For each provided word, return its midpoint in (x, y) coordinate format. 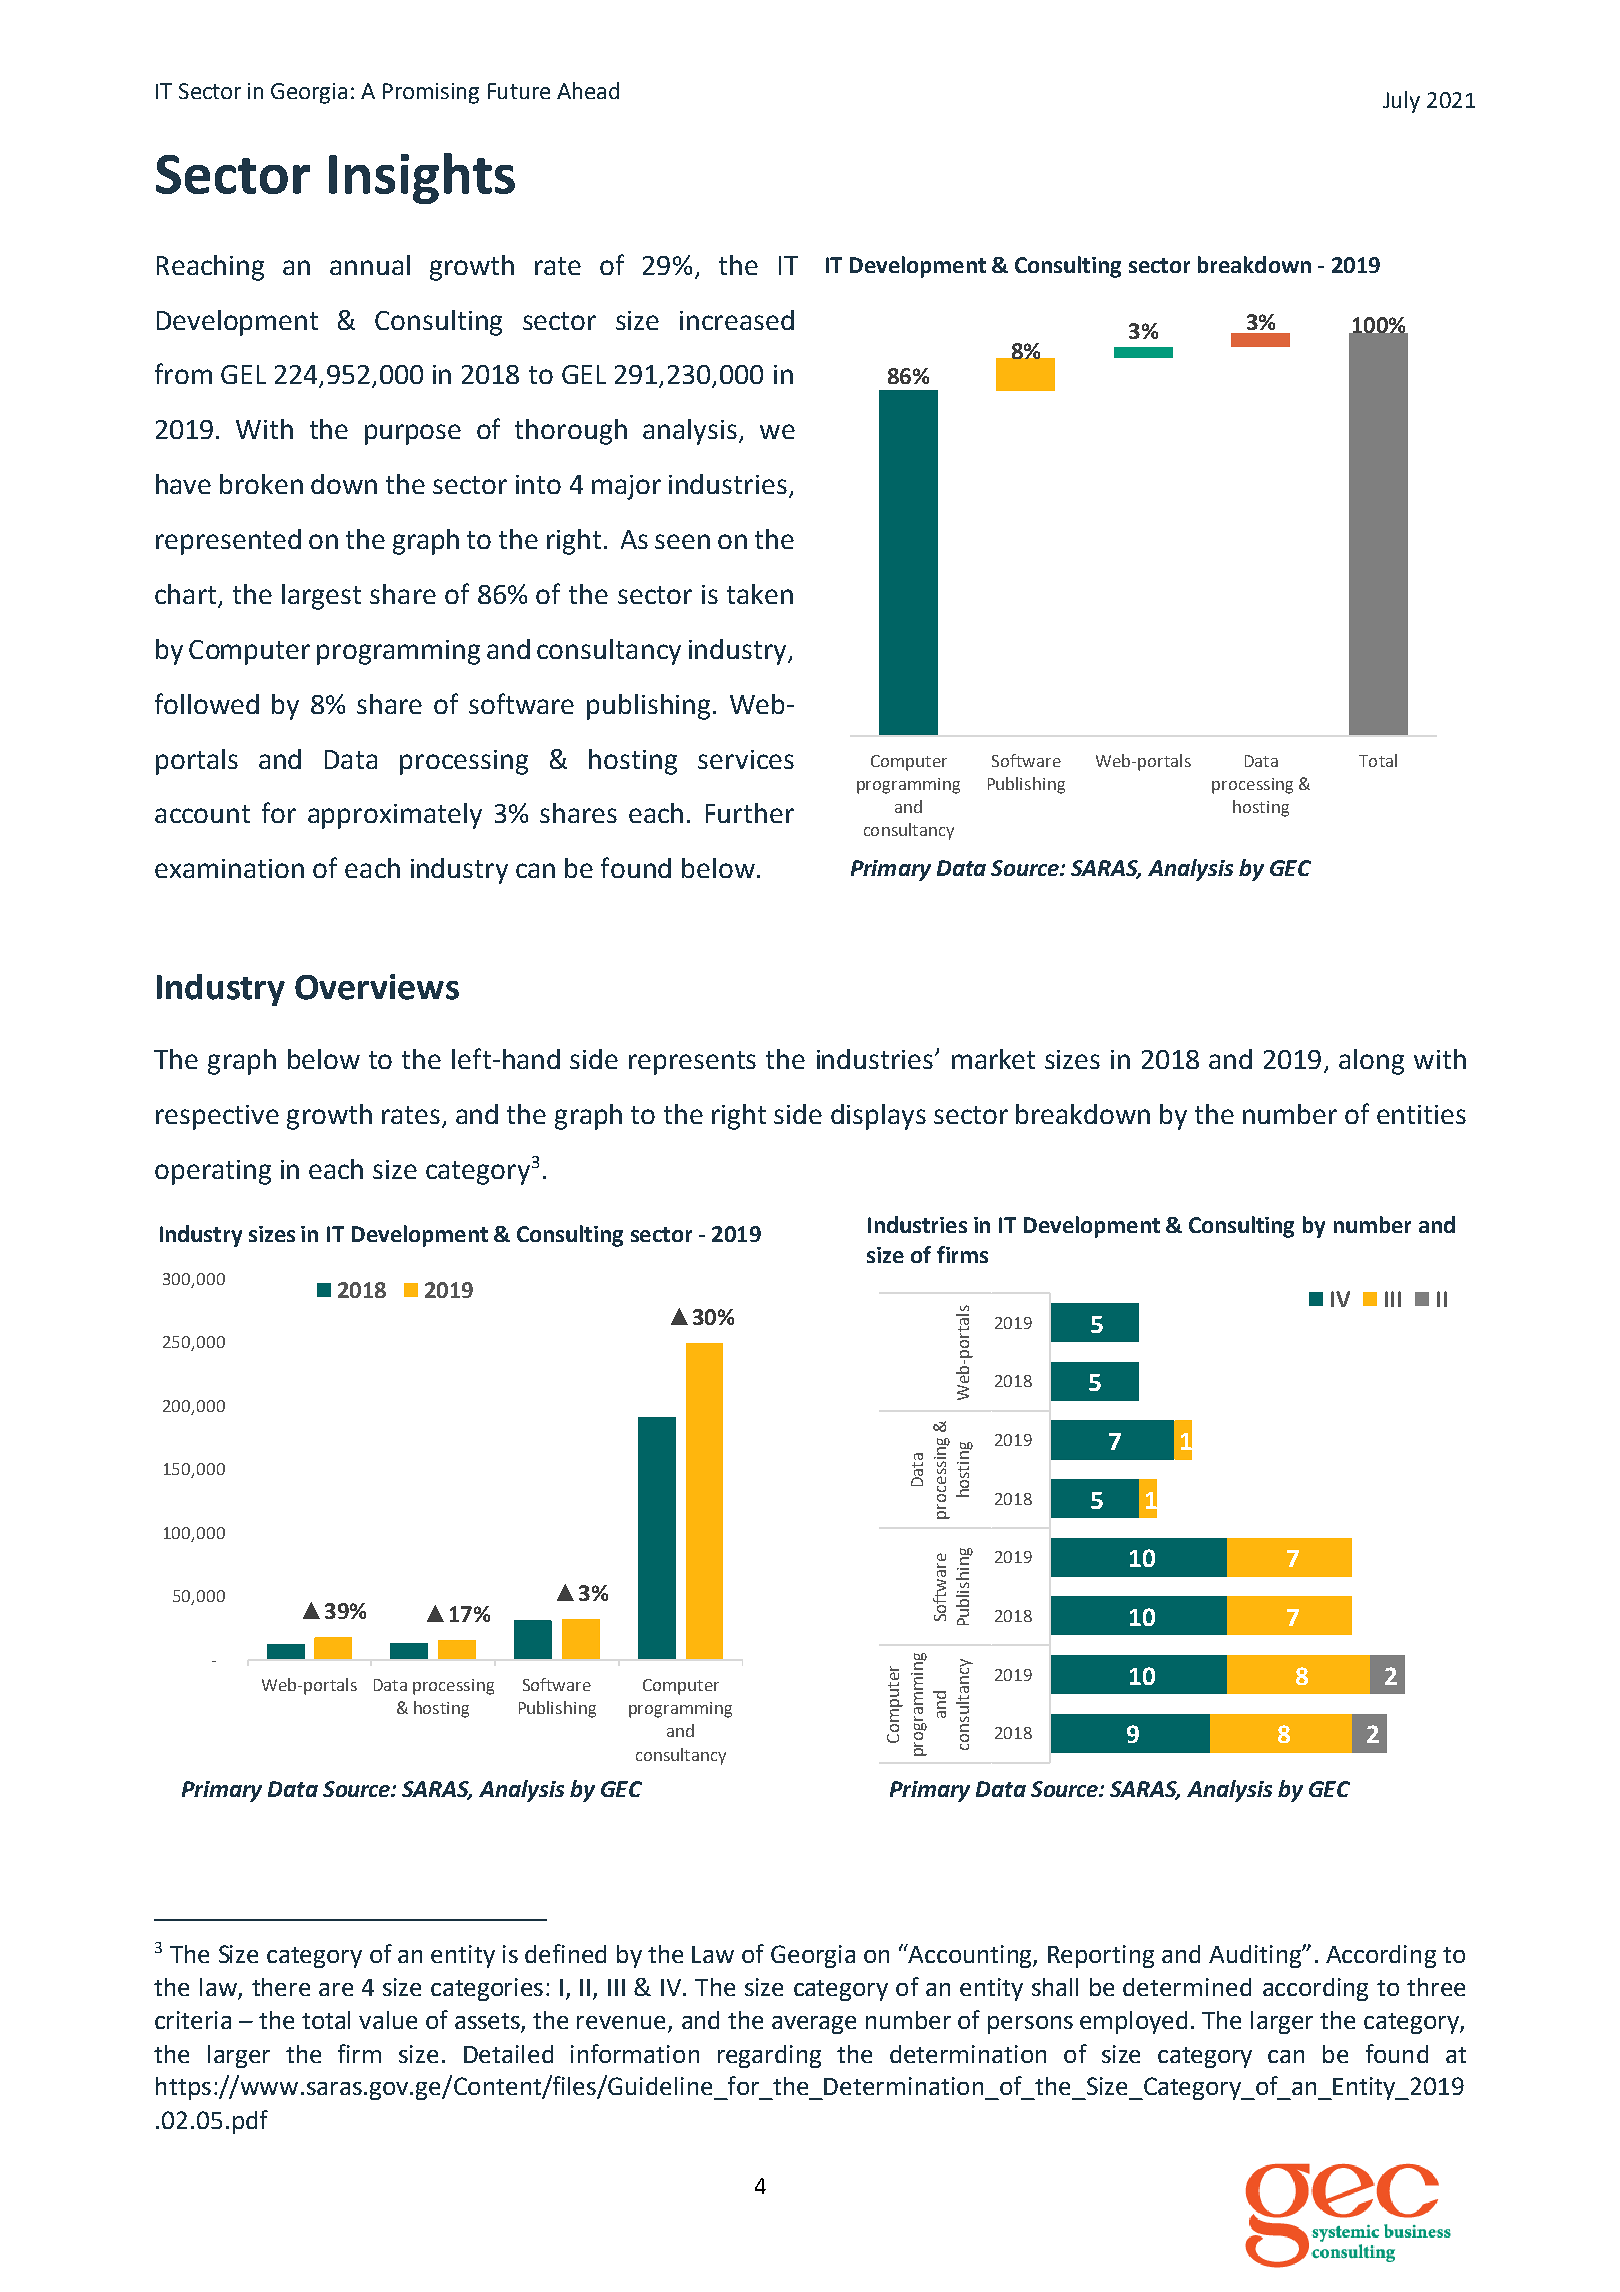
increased (737, 320)
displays (878, 1117)
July (1401, 102)
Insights (422, 178)
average (814, 2025)
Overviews (377, 987)
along (1371, 1062)
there (281, 1987)
